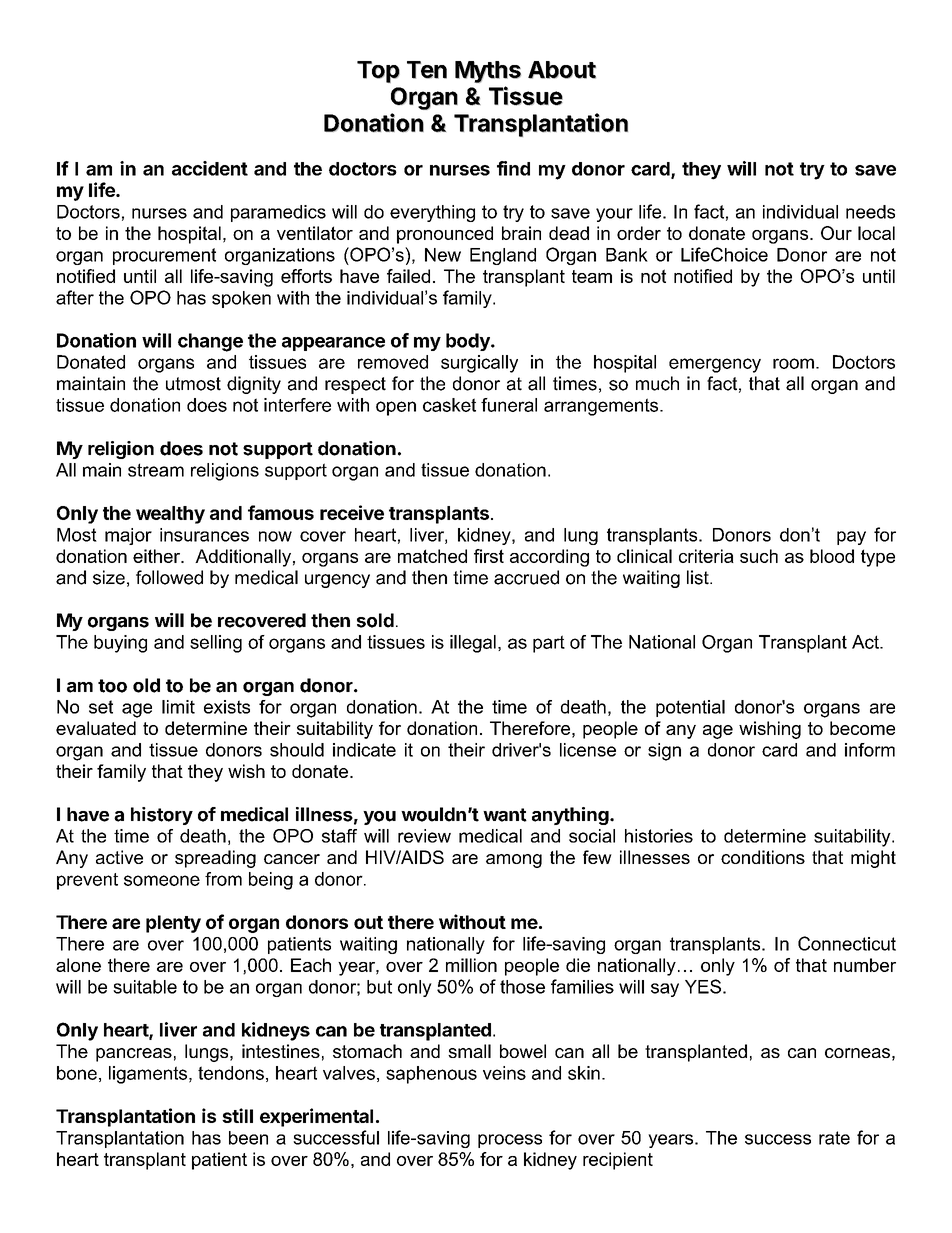  What do you see at coordinates (162, 816) in the document?
I see `history` at bounding box center [162, 816].
